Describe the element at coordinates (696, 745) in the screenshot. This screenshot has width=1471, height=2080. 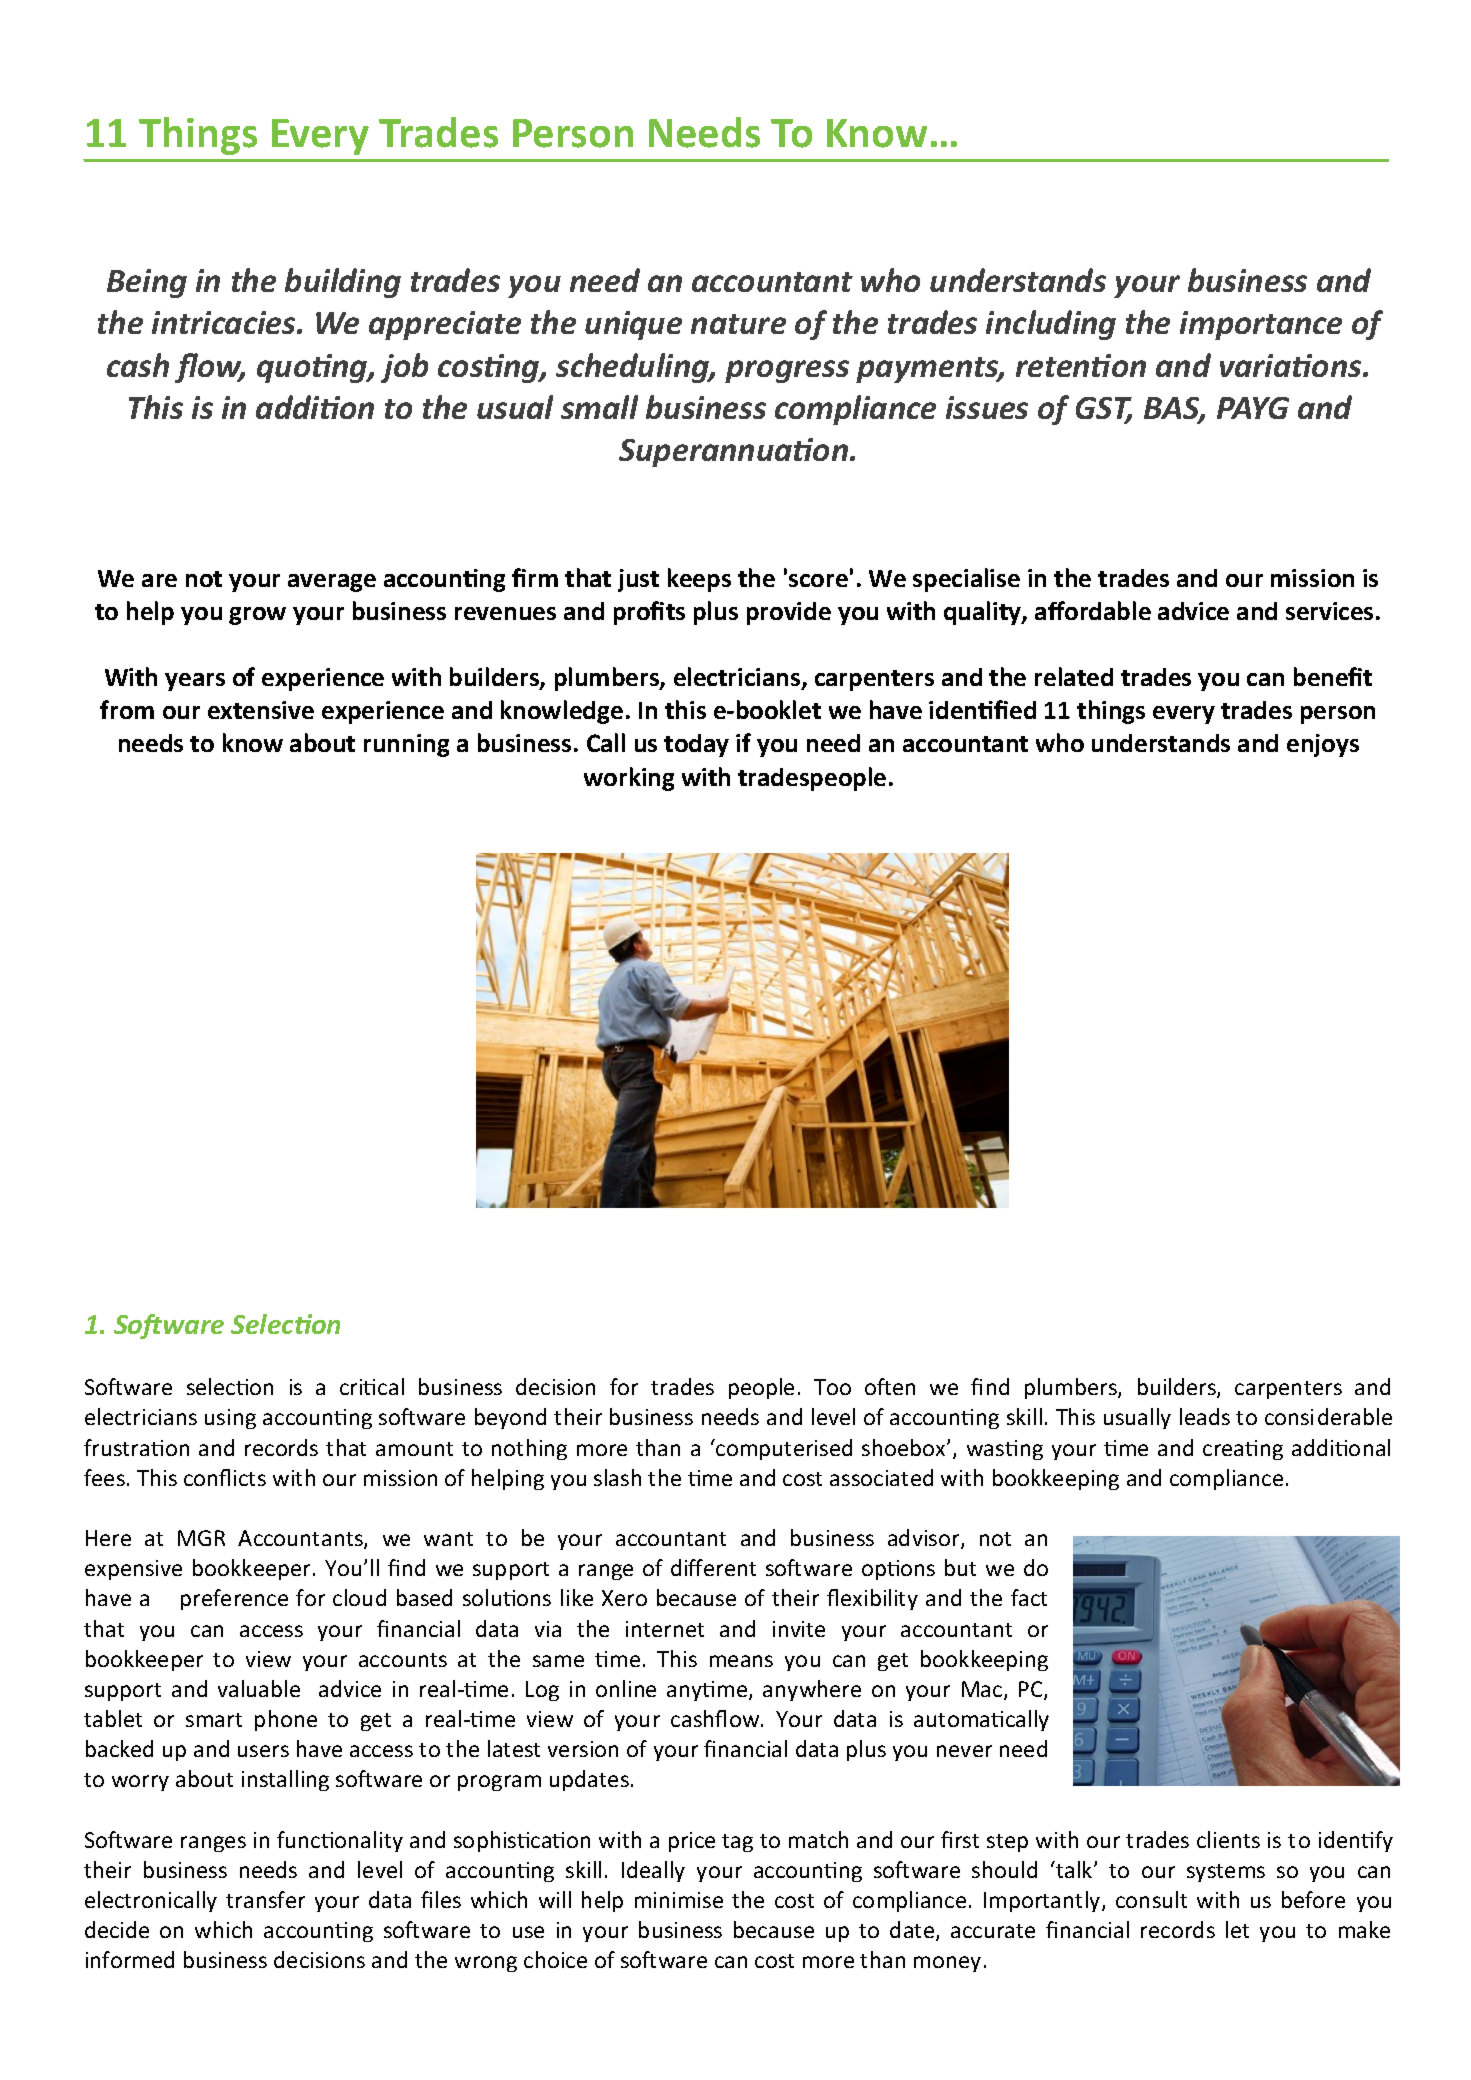
I see `today` at that location.
